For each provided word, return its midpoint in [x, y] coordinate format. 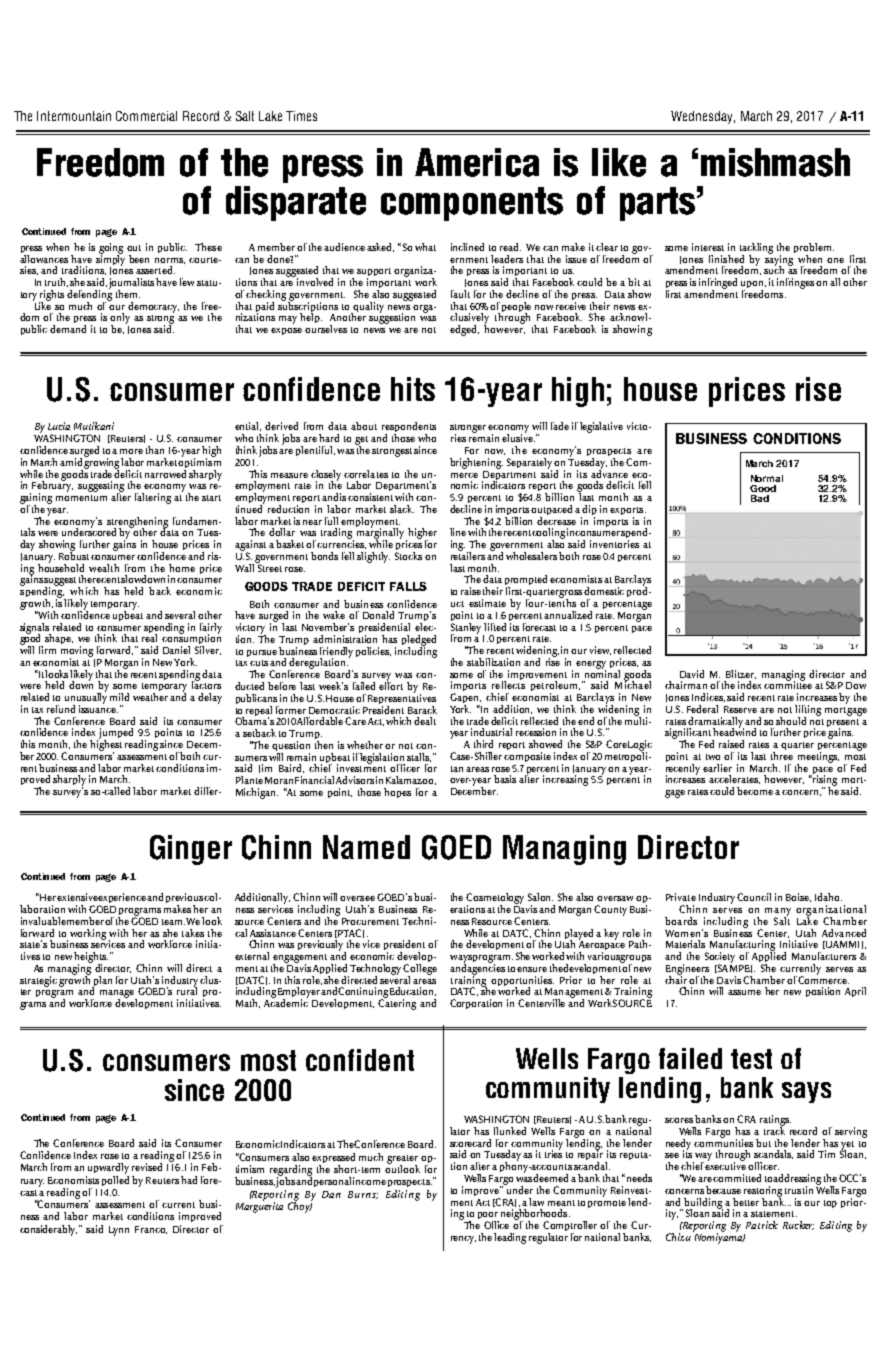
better [746, 1202]
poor [488, 1217]
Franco [151, 1230]
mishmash [775, 162]
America [477, 162]
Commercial [146, 116]
